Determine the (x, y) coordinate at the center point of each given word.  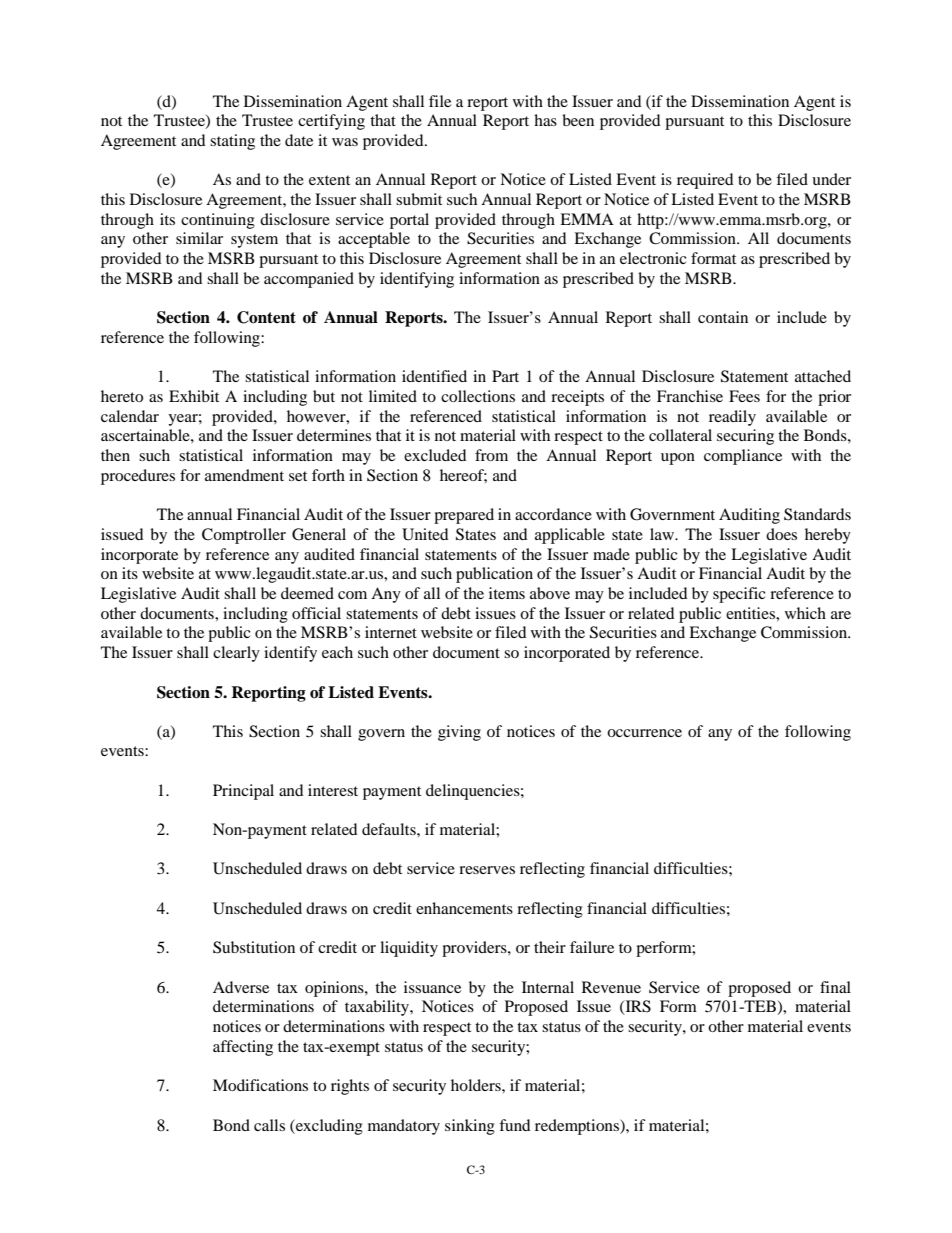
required (705, 181)
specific (739, 595)
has (545, 120)
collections (478, 396)
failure (592, 947)
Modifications (260, 1085)
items (507, 593)
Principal (243, 792)
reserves (487, 870)
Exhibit (194, 396)
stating (232, 142)
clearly (236, 654)
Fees (744, 396)
